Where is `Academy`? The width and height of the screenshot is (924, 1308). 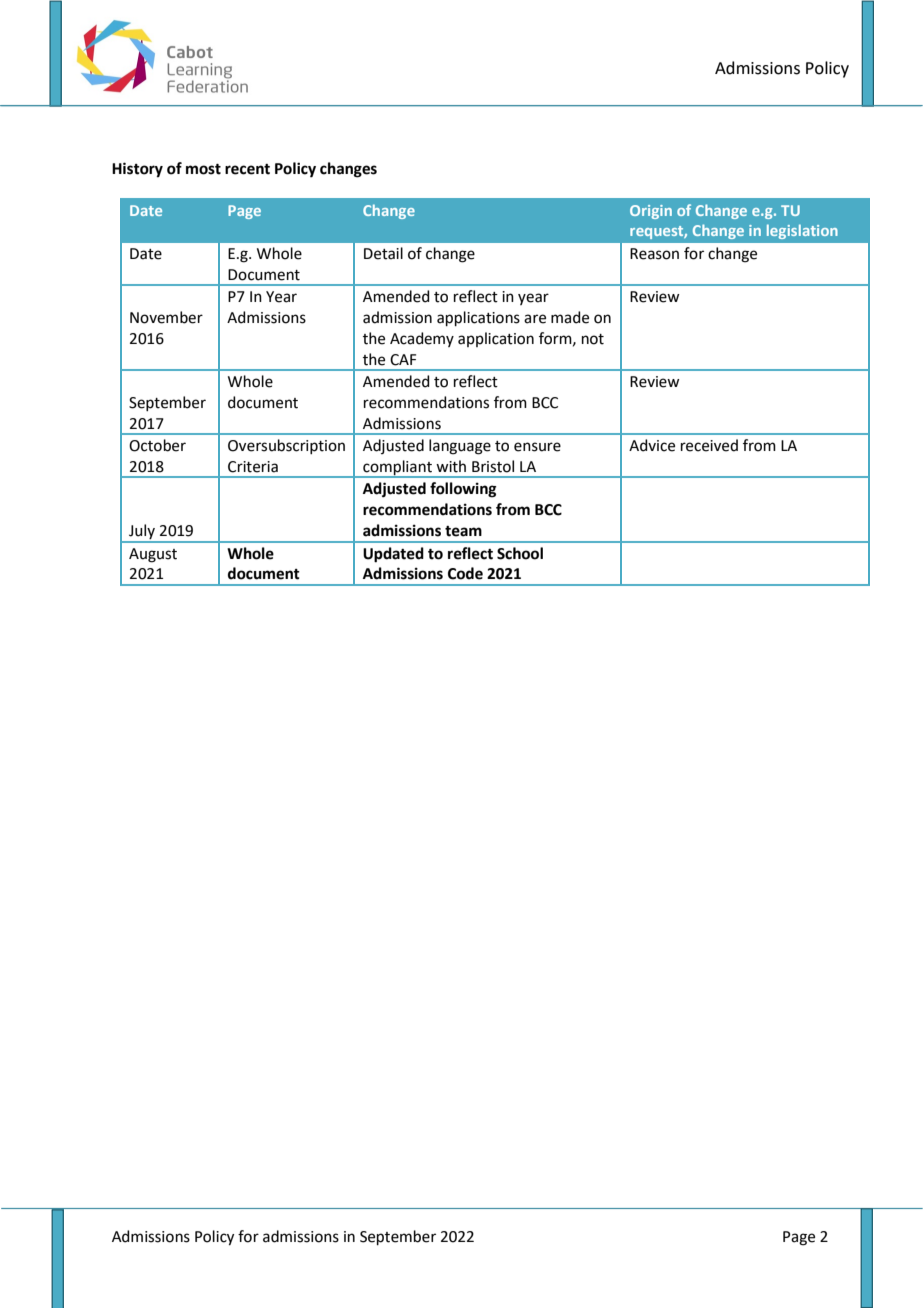
Academy is located at coordinates (422, 339).
